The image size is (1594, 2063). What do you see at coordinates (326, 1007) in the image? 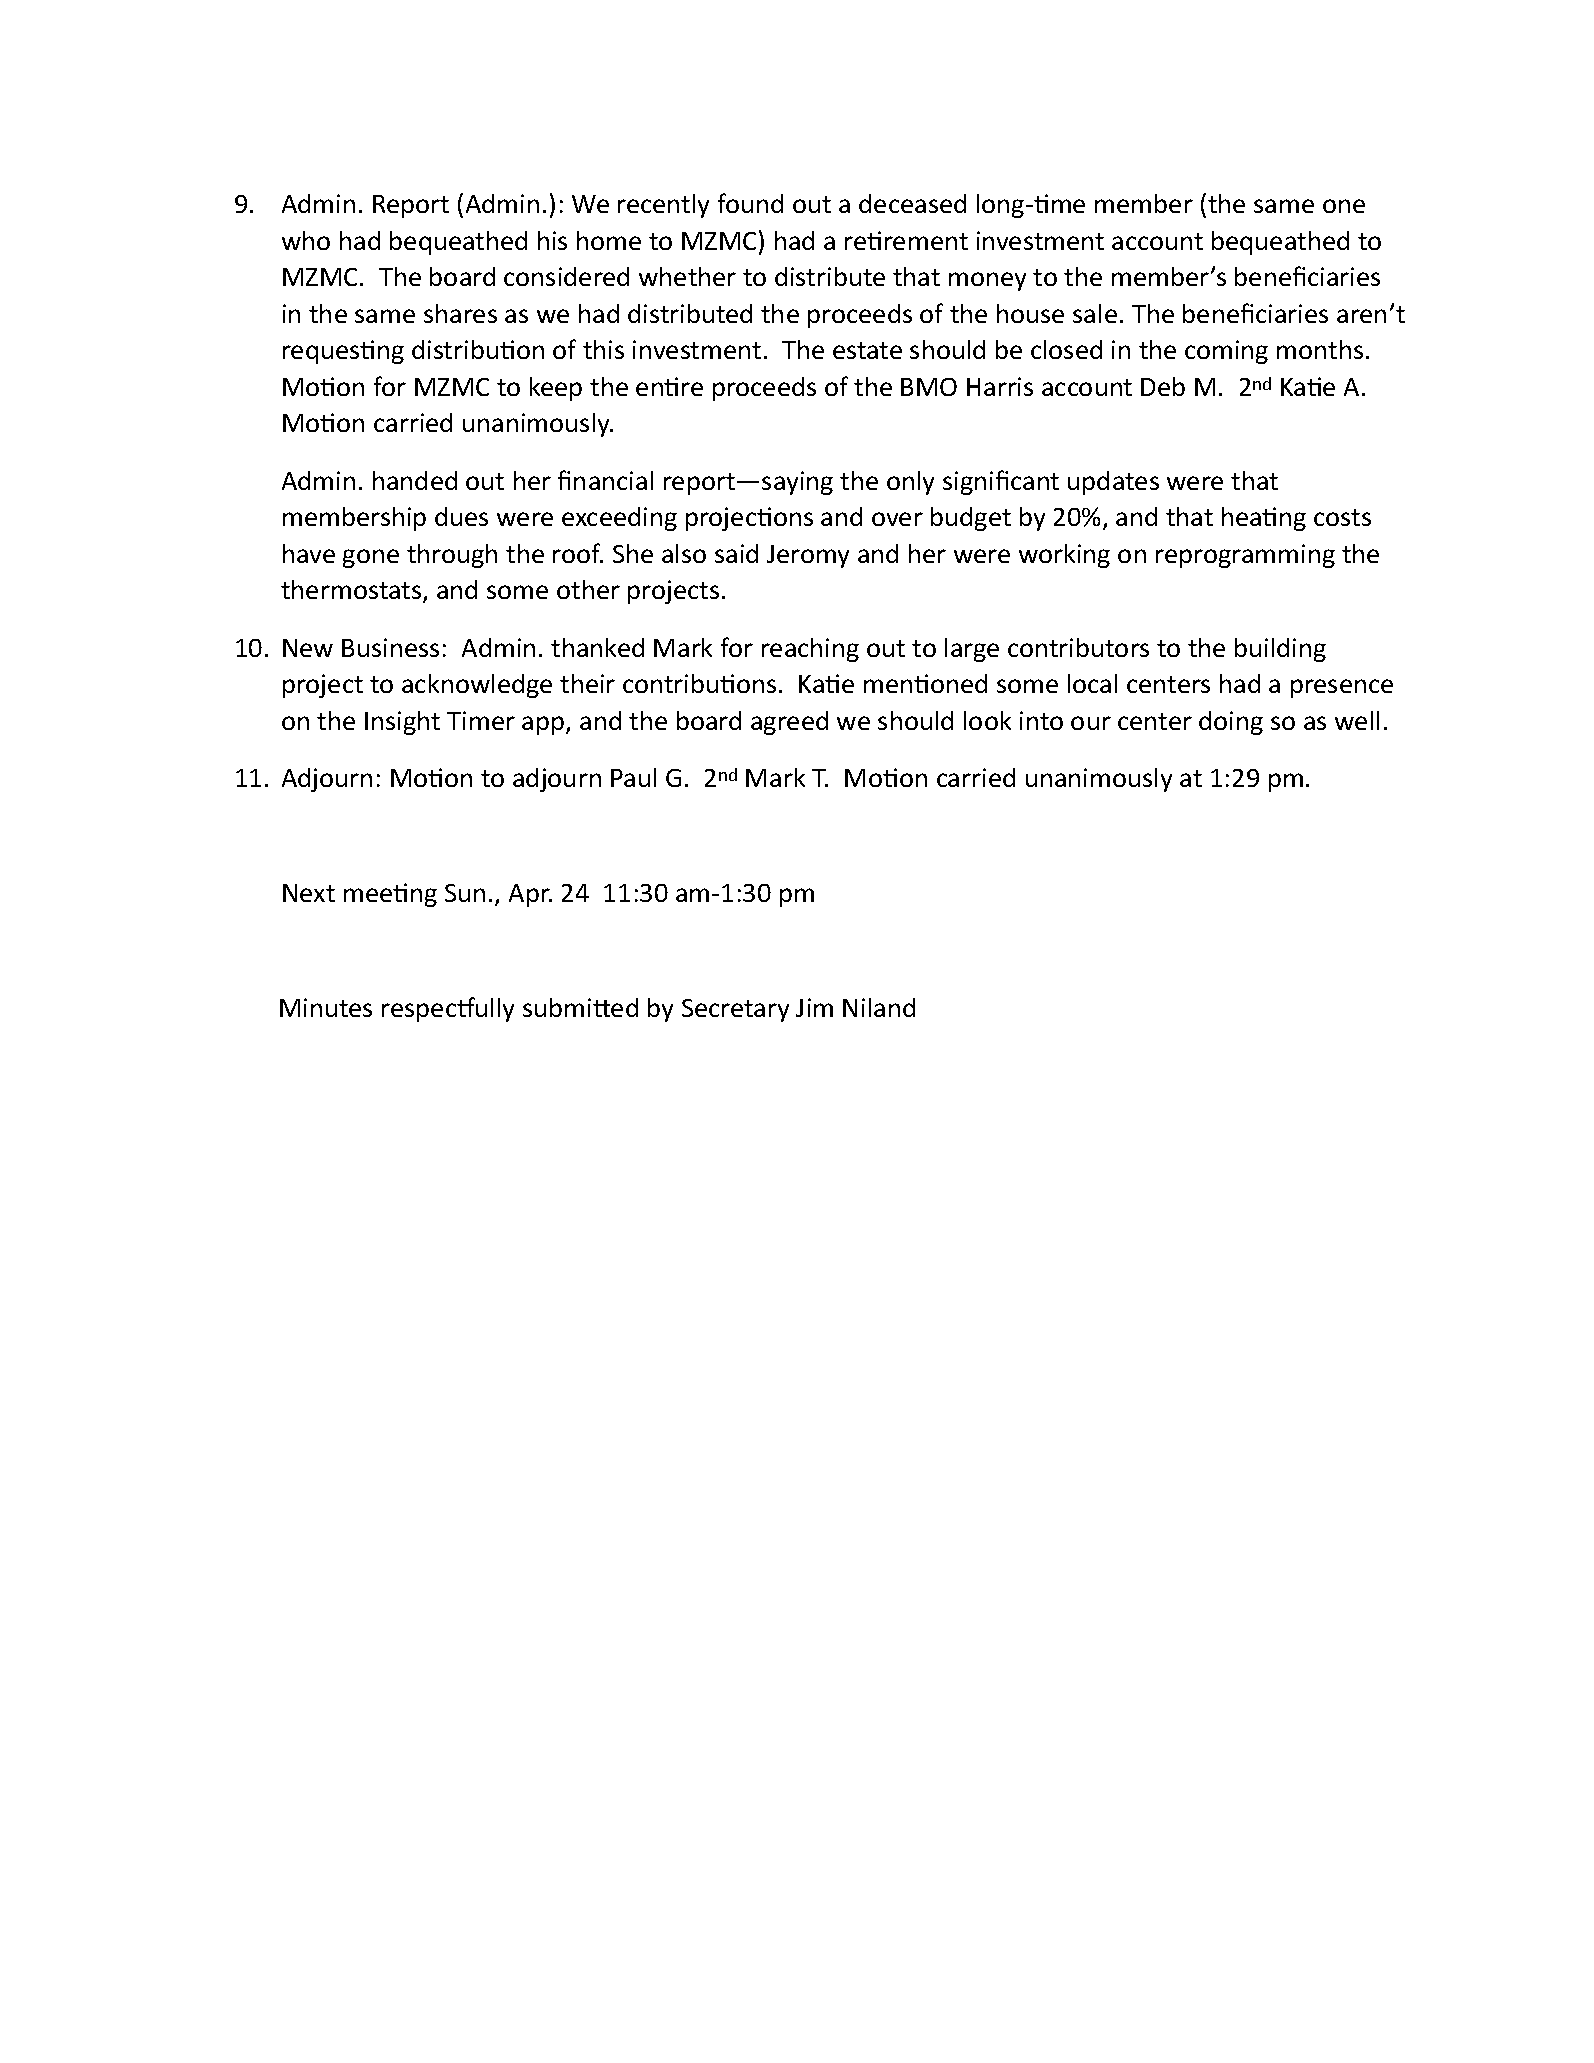
I see `Minutes` at bounding box center [326, 1007].
